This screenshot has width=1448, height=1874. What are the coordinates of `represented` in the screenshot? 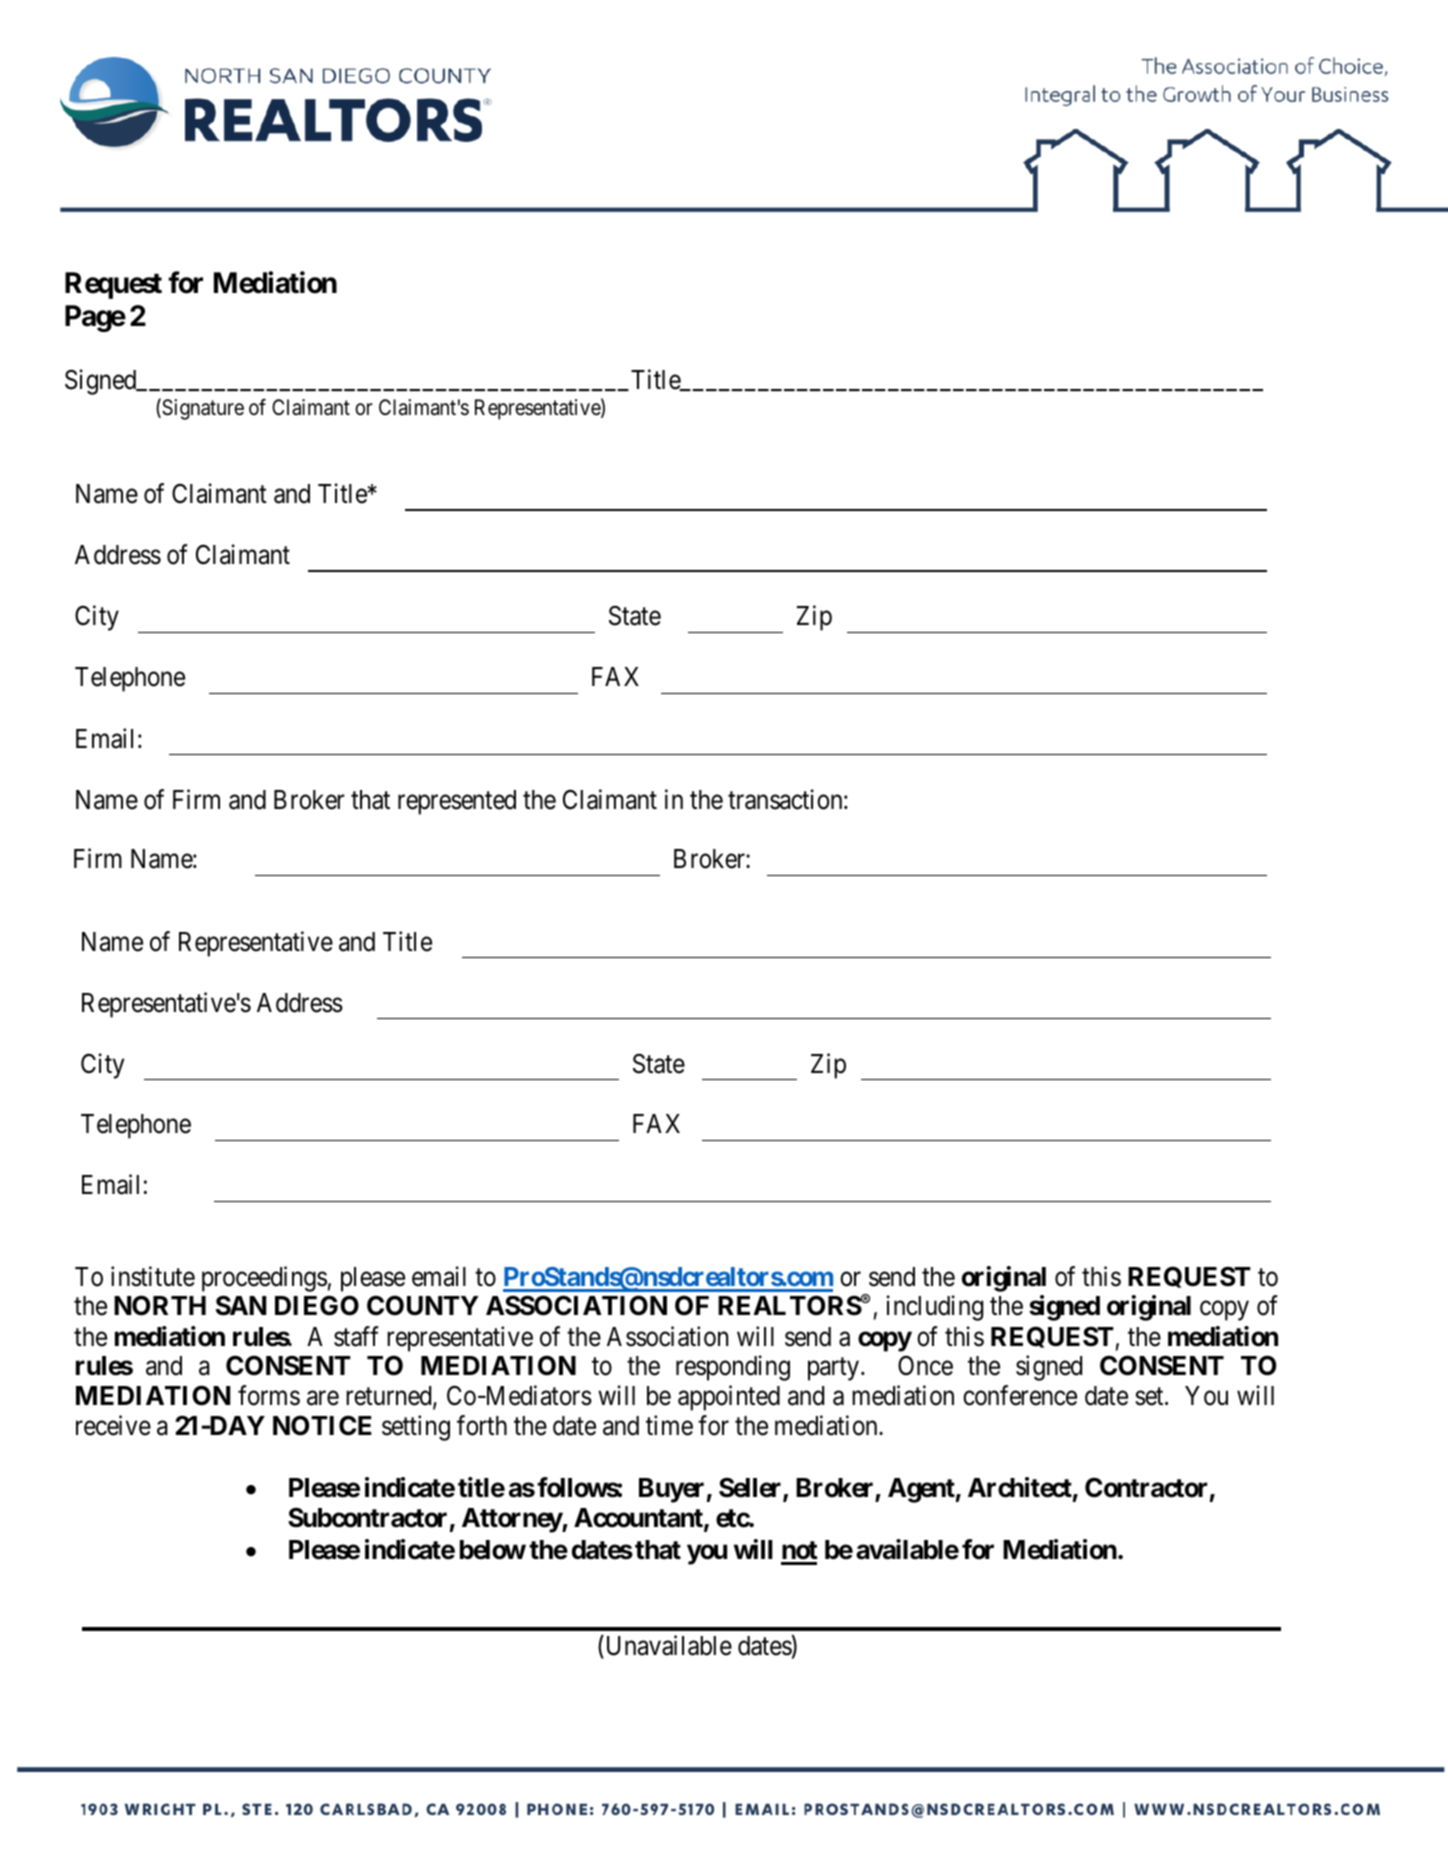 It's located at (457, 802).
